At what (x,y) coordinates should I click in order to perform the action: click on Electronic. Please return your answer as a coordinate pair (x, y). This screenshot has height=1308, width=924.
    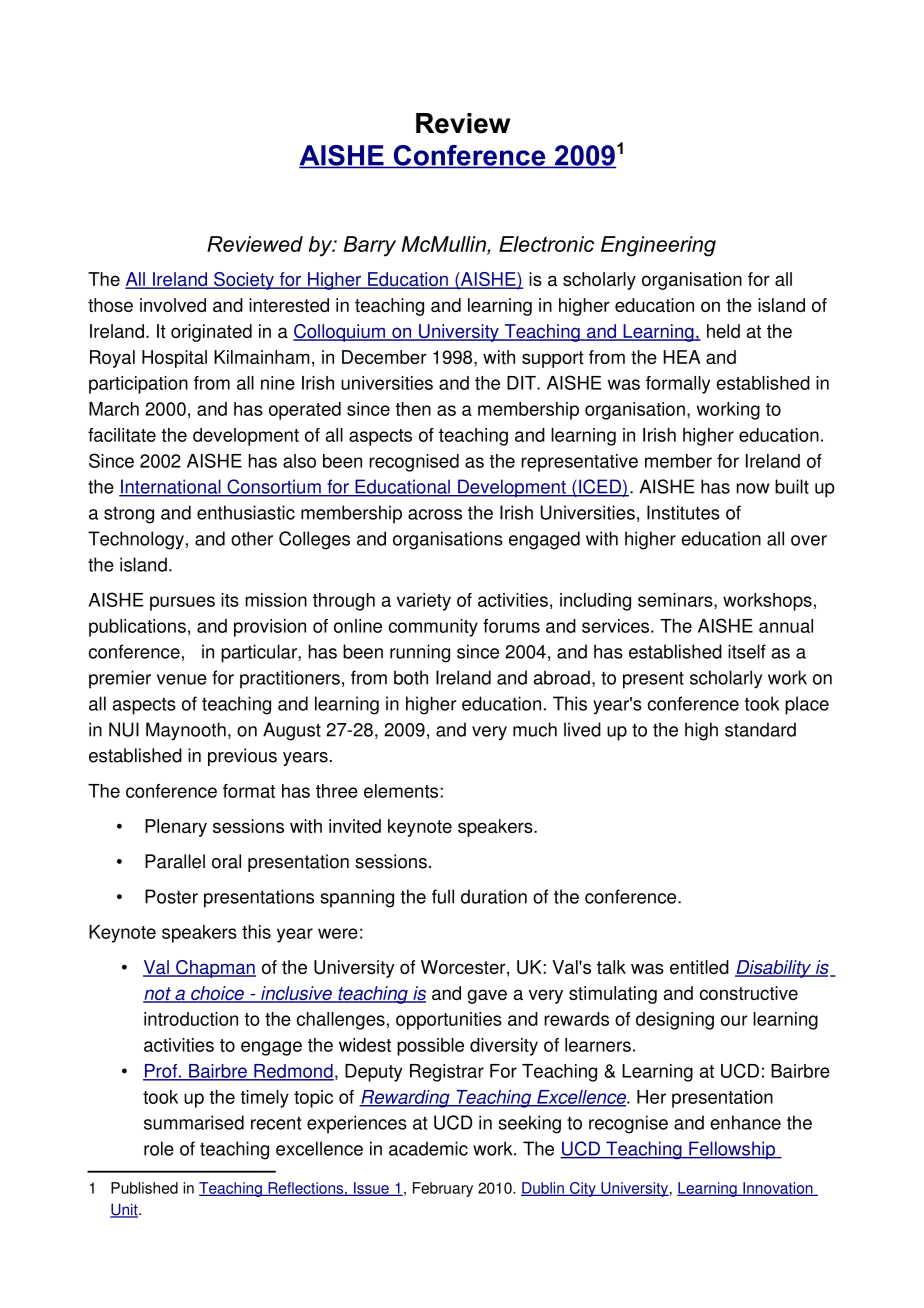
    Looking at the image, I should click on (546, 244).
